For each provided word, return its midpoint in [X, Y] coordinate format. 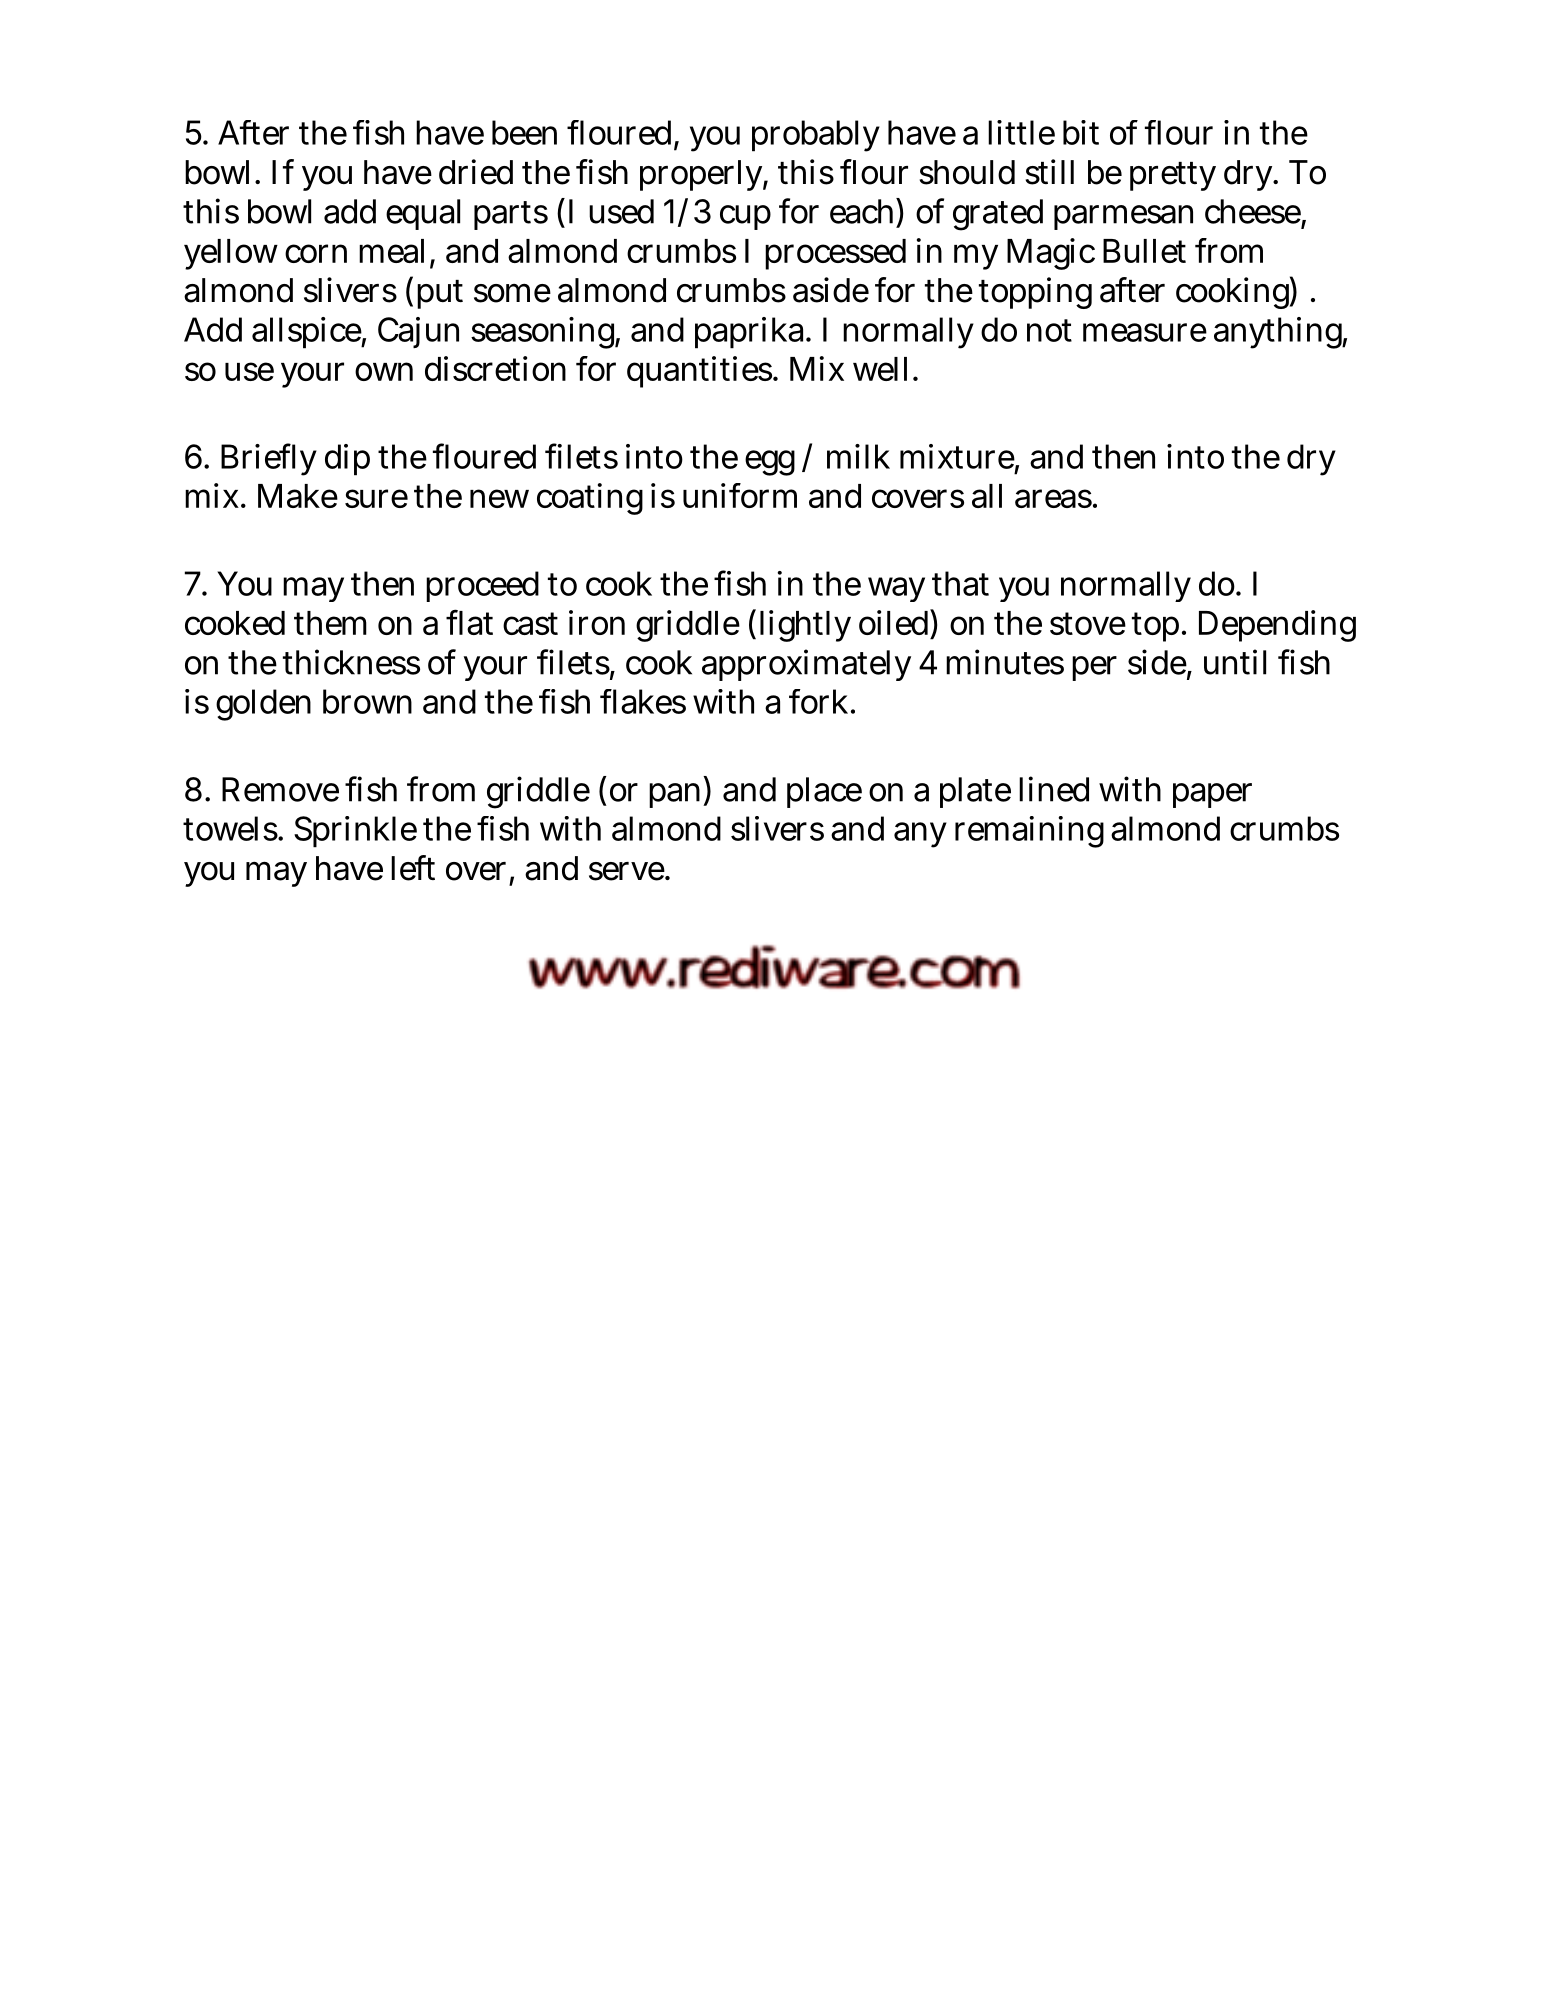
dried [476, 172]
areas [1053, 498]
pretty [1173, 176]
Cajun [418, 332]
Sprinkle [355, 832]
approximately [806, 665]
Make [298, 496]
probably [816, 136]
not [1049, 330]
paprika [751, 333]
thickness [351, 662]
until [1235, 662]
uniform [740, 495]
